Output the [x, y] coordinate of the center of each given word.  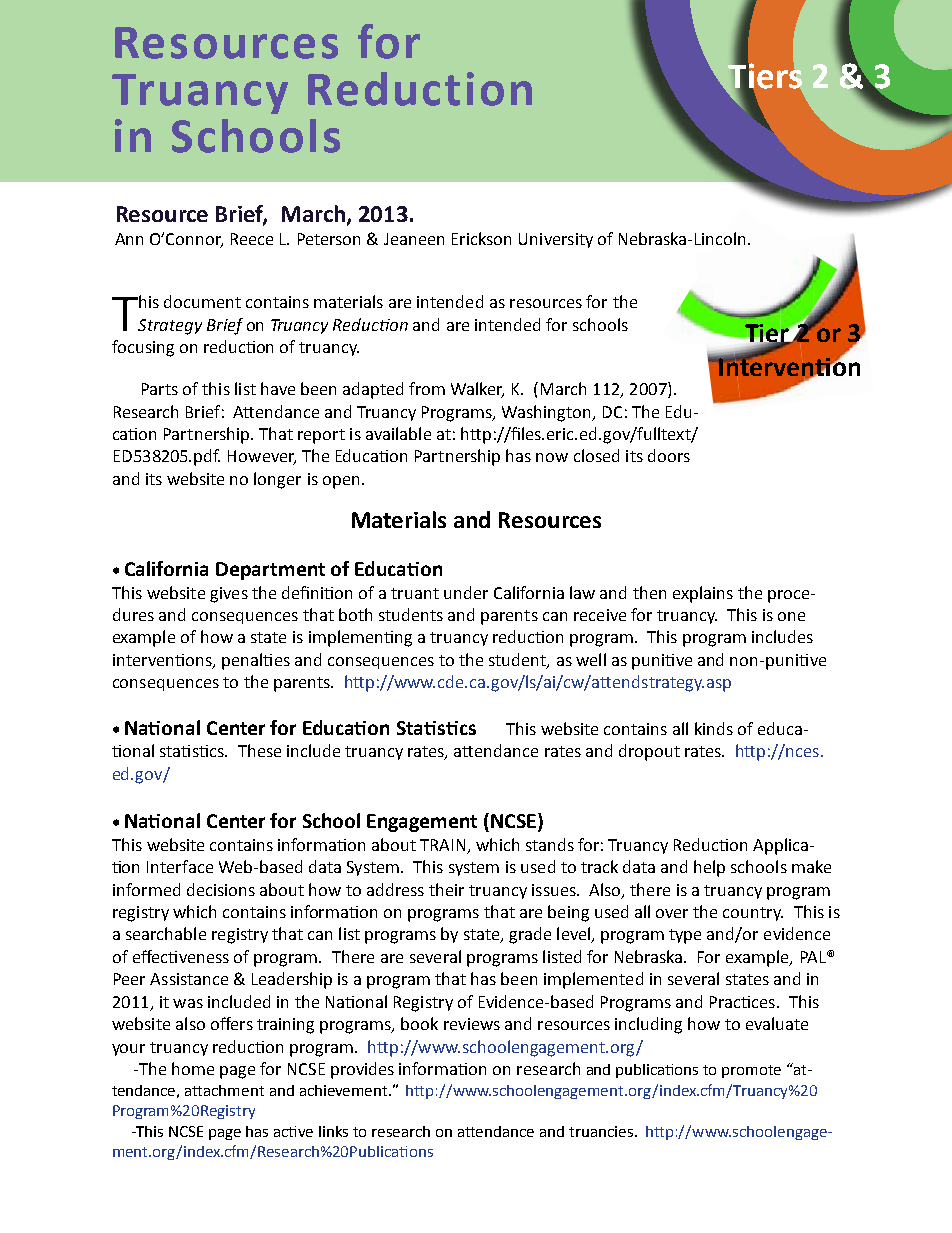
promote [751, 1071]
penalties [256, 661]
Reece [252, 239]
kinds [714, 728]
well [591, 659]
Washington [547, 413]
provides [362, 1070]
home [193, 1068]
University [556, 240]
